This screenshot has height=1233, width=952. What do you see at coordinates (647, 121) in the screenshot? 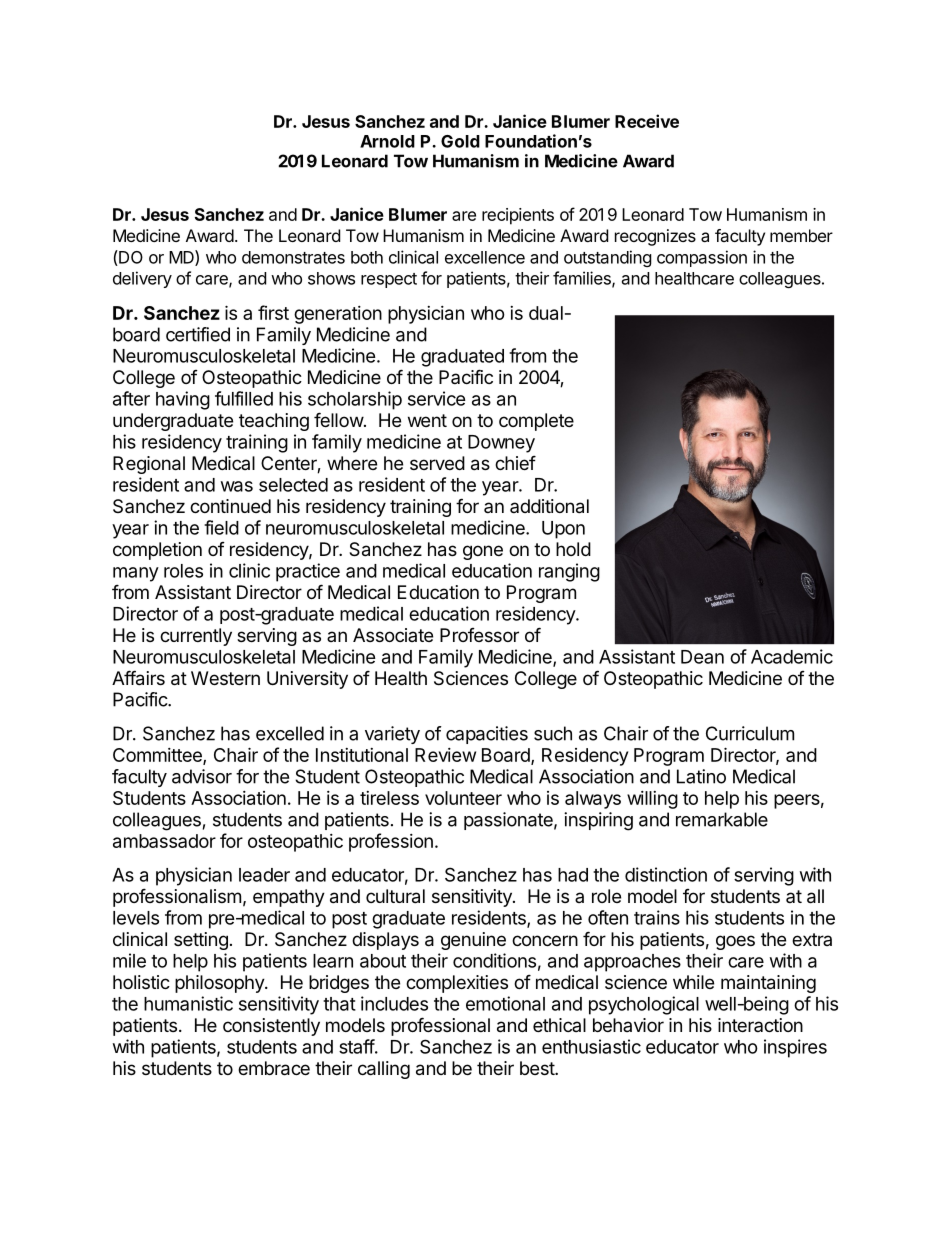
I see `Receive` at bounding box center [647, 121].
